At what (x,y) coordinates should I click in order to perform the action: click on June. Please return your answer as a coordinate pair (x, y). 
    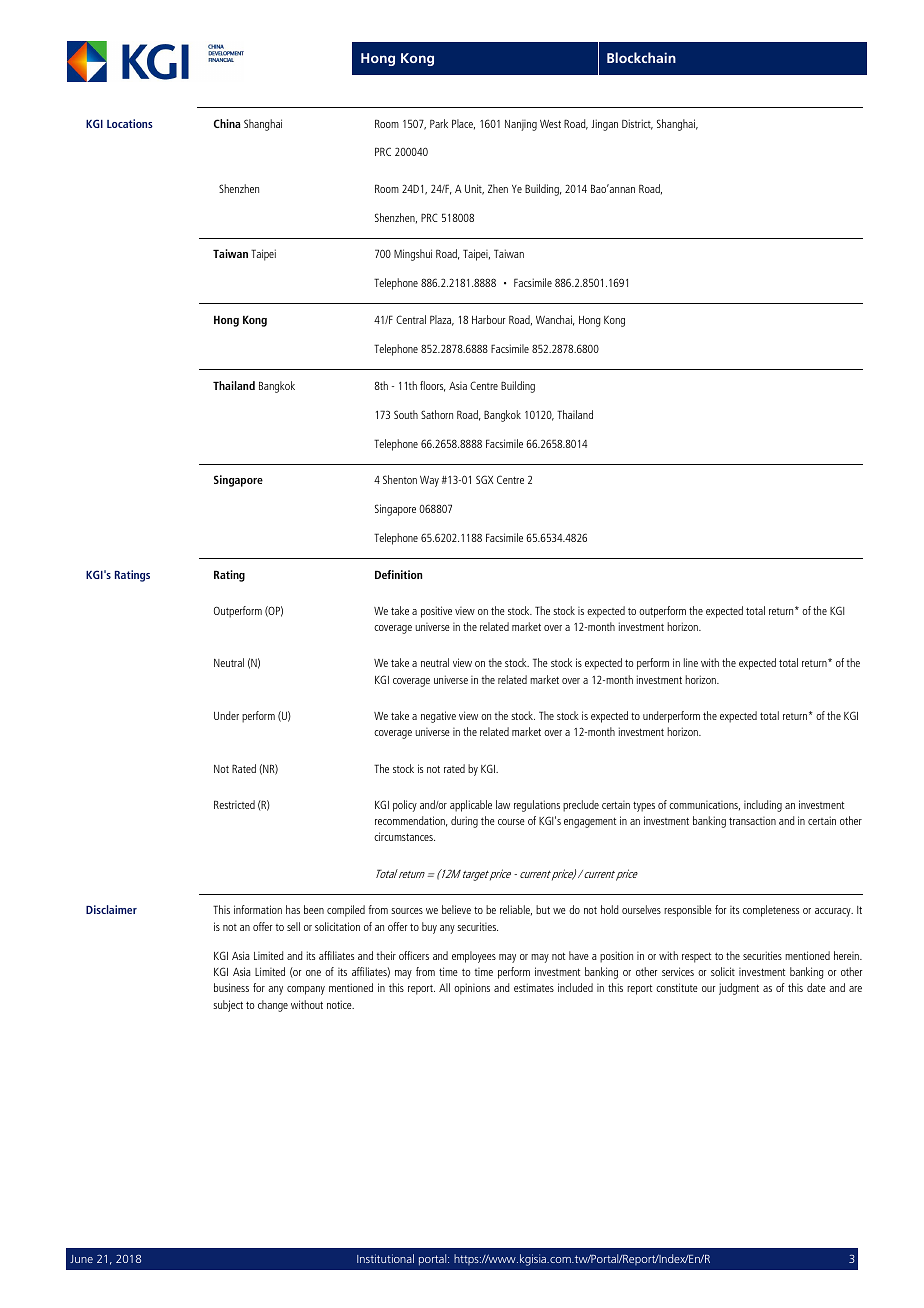
    Looking at the image, I should click on (81, 1259).
